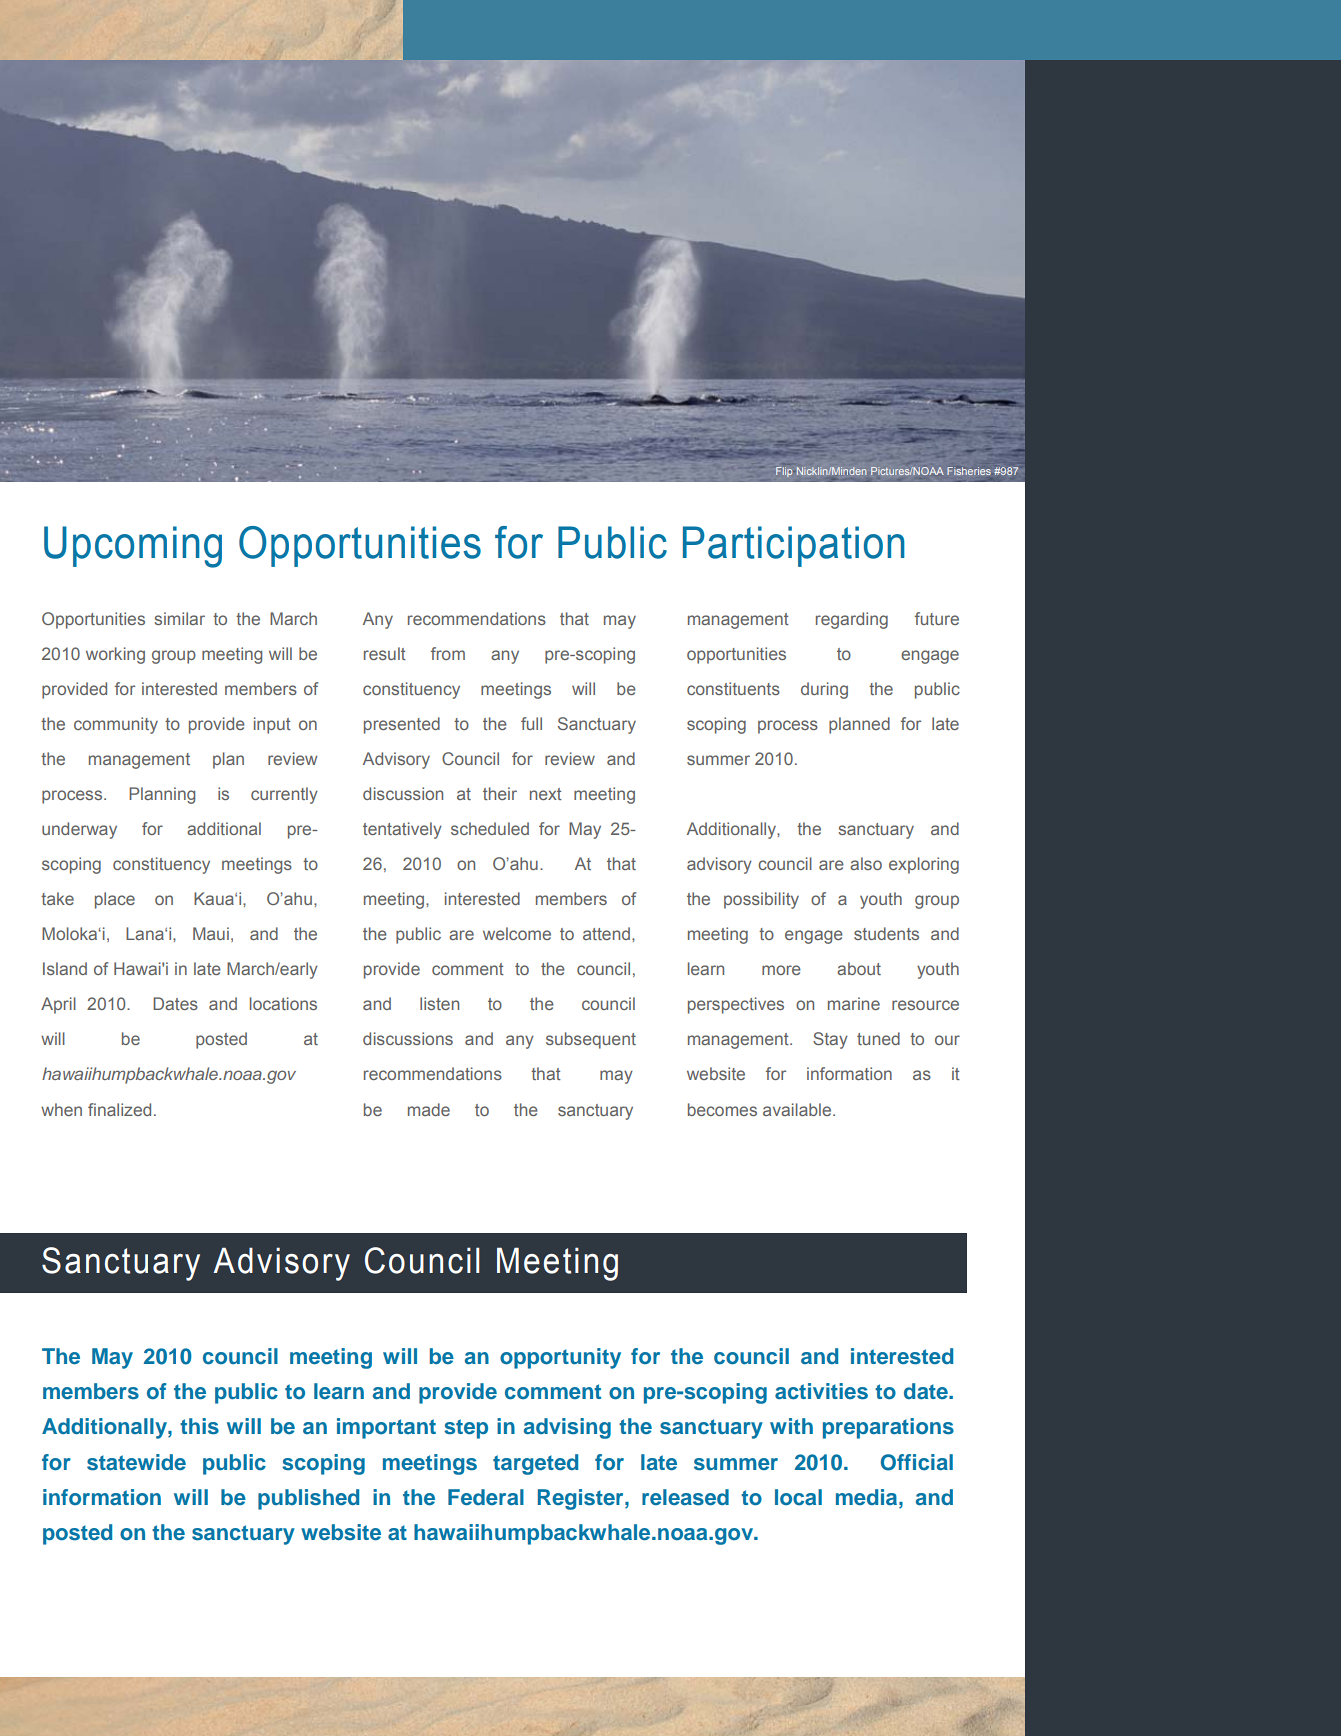  Describe the element at coordinates (859, 968) in the screenshot. I see `about` at that location.
